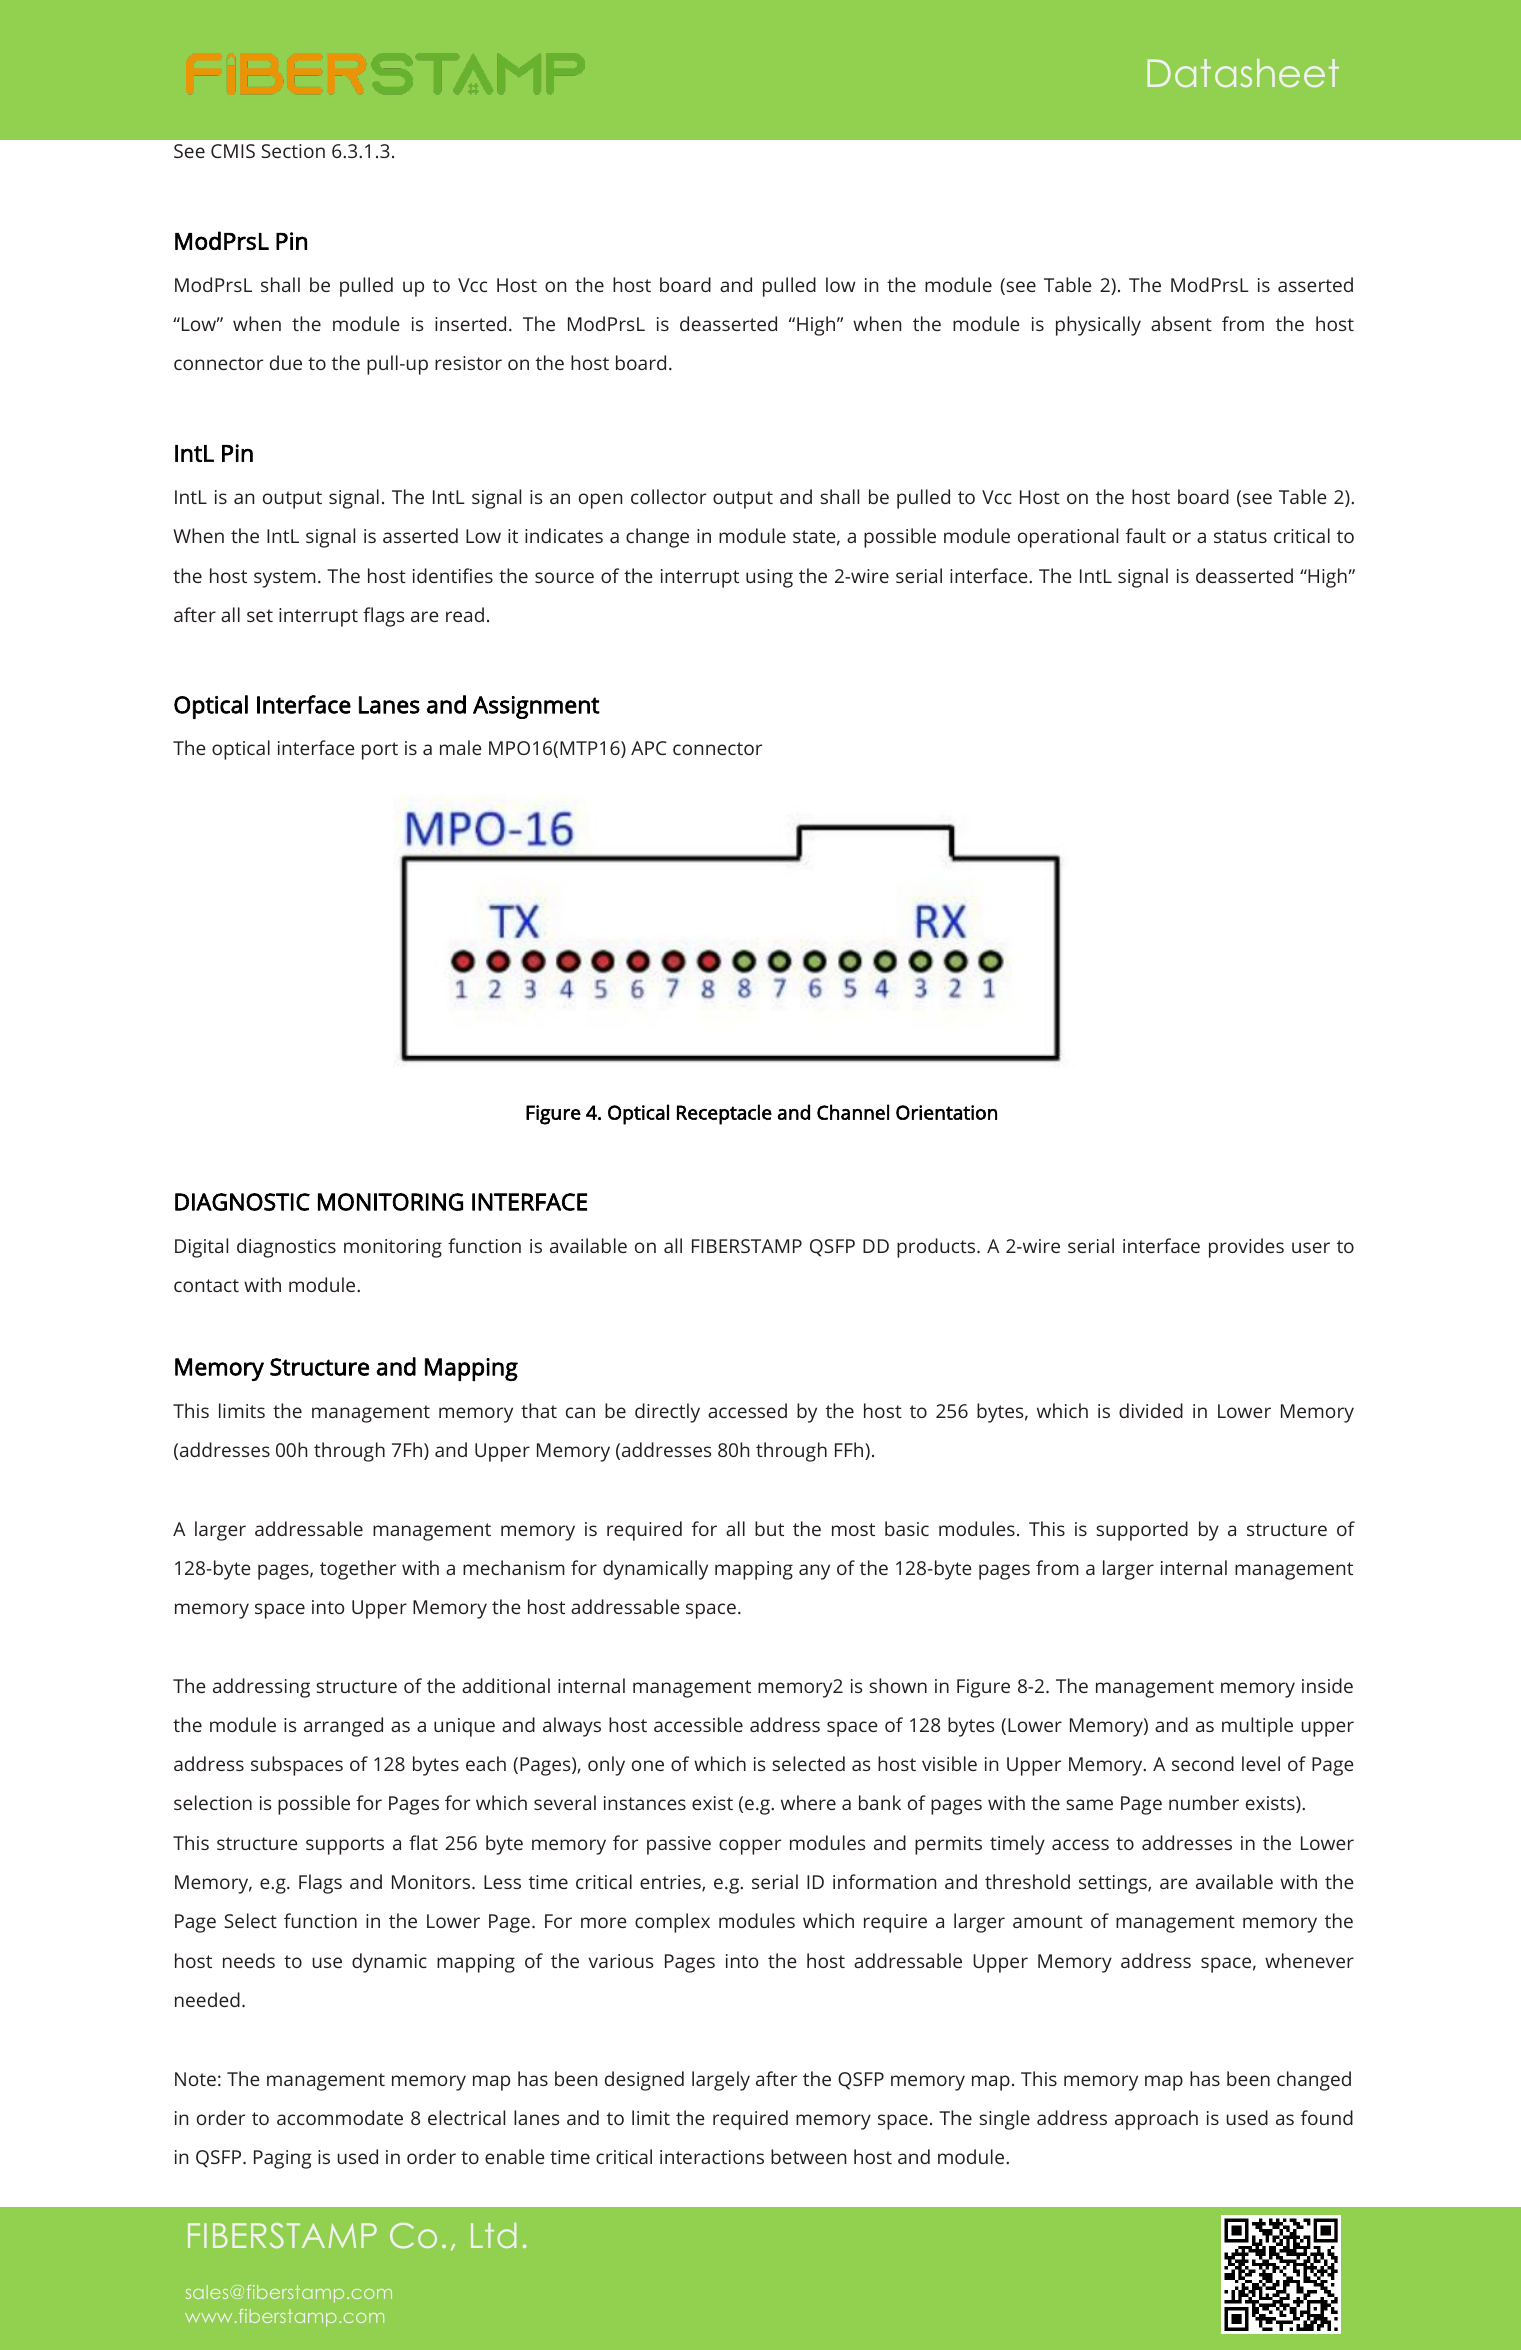 This screenshot has width=1521, height=2350. Describe the element at coordinates (1246, 1248) in the screenshot. I see `provides` at that location.
